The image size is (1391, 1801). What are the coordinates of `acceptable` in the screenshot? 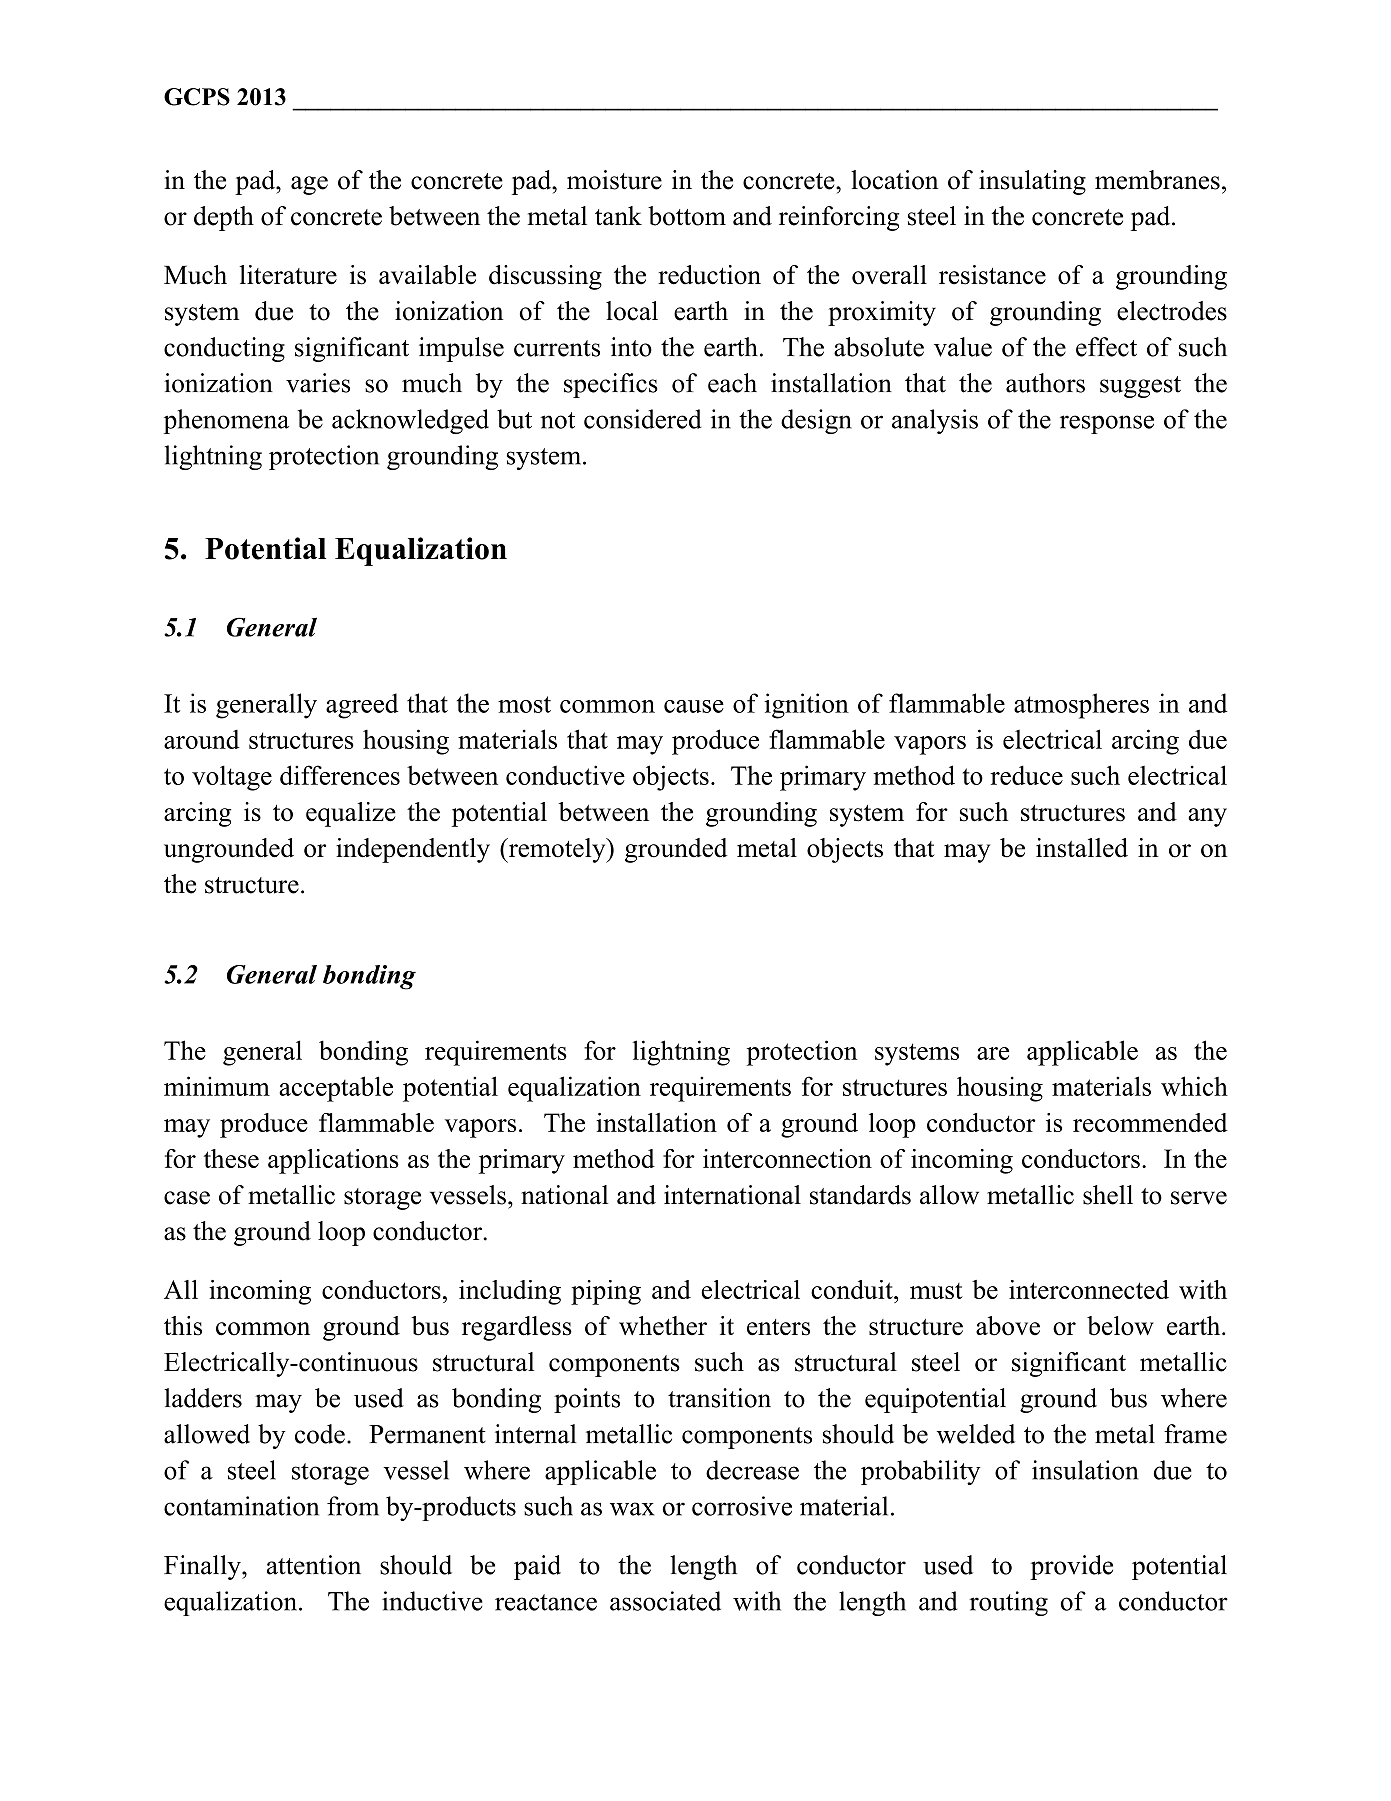 It's located at (336, 1089).
